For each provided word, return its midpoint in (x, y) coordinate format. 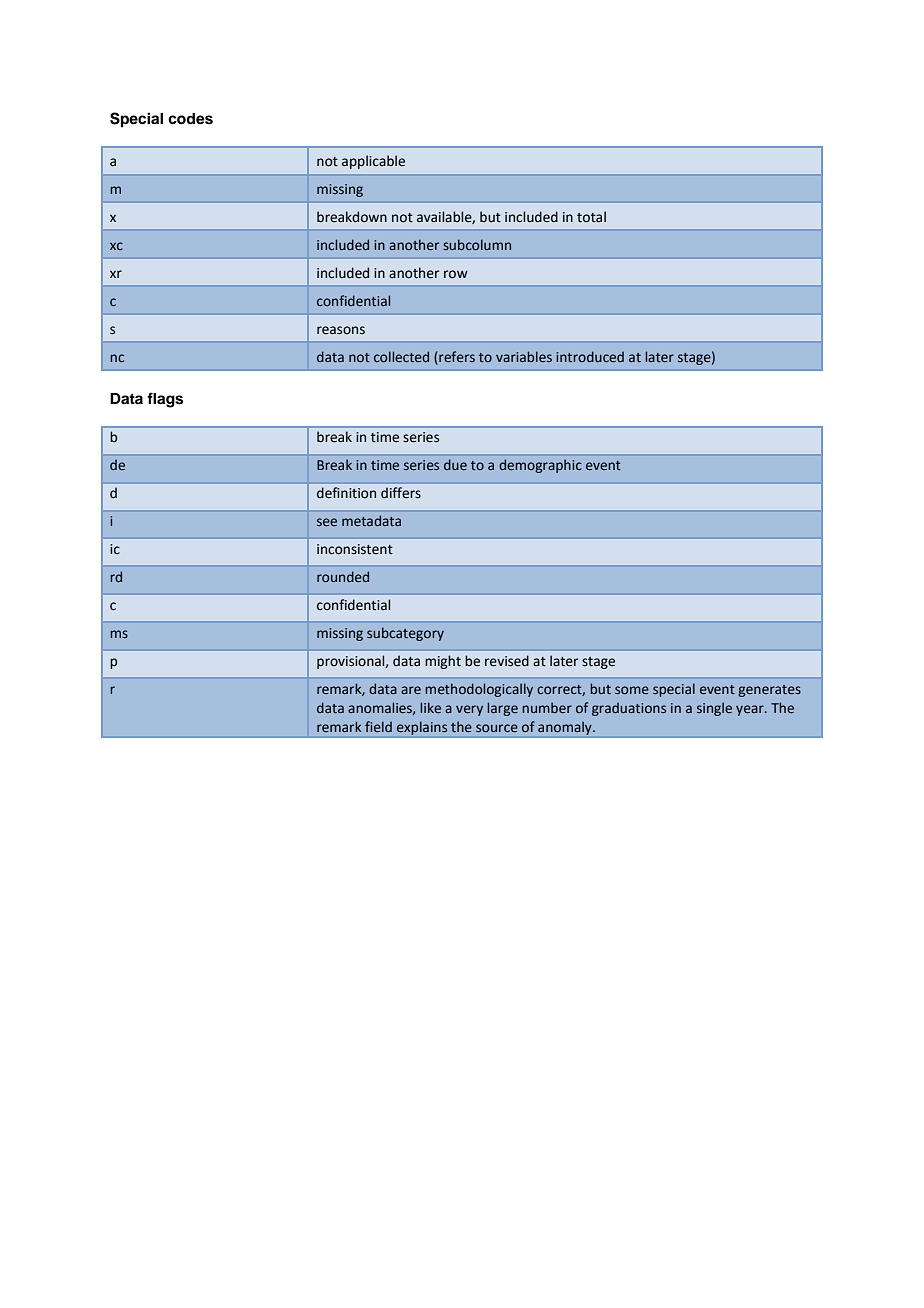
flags (165, 400)
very (469, 710)
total (591, 217)
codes (190, 119)
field (378, 726)
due (455, 464)
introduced (590, 356)
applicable (373, 162)
